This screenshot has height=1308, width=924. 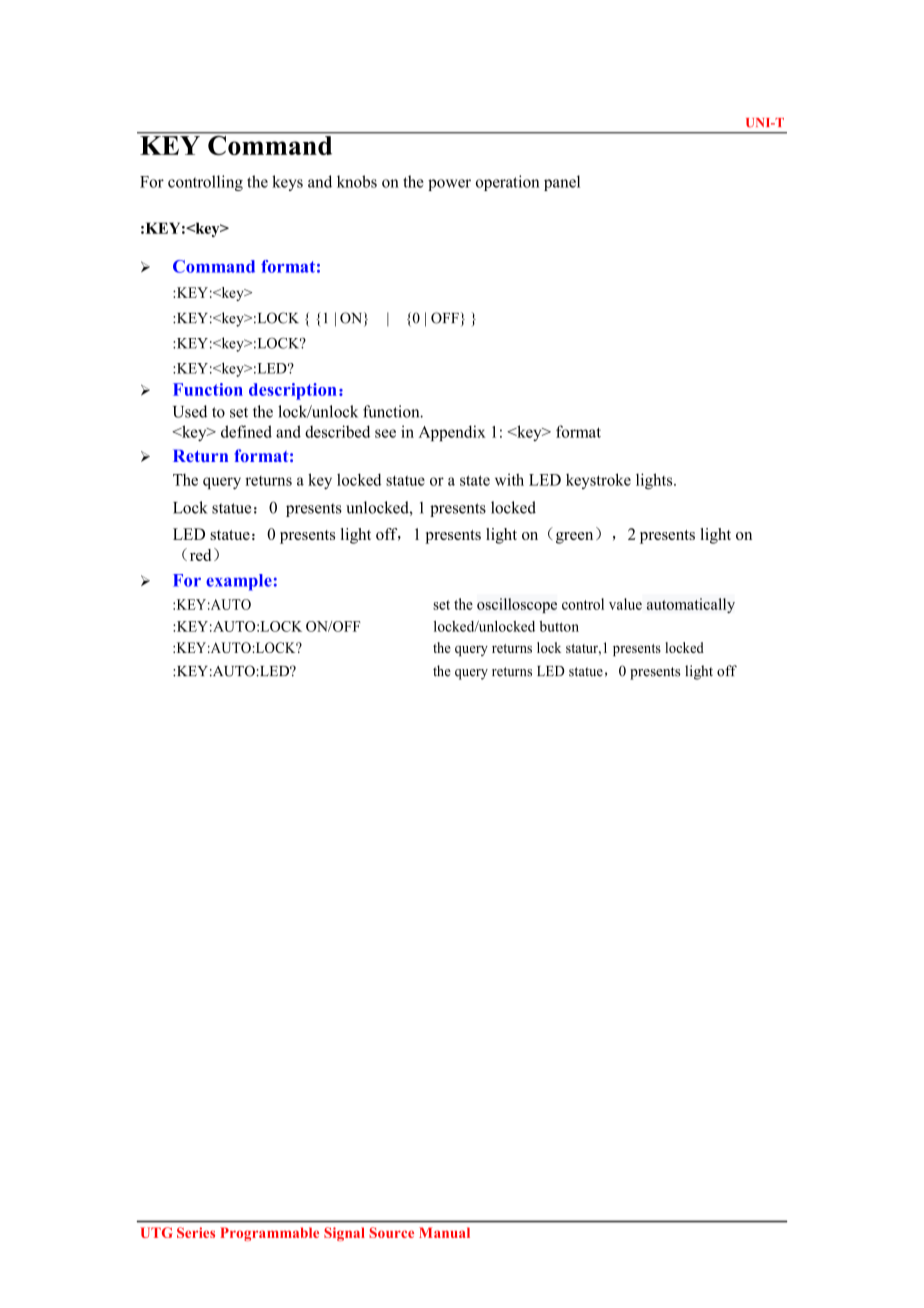 I want to click on example, so click(x=239, y=582).
